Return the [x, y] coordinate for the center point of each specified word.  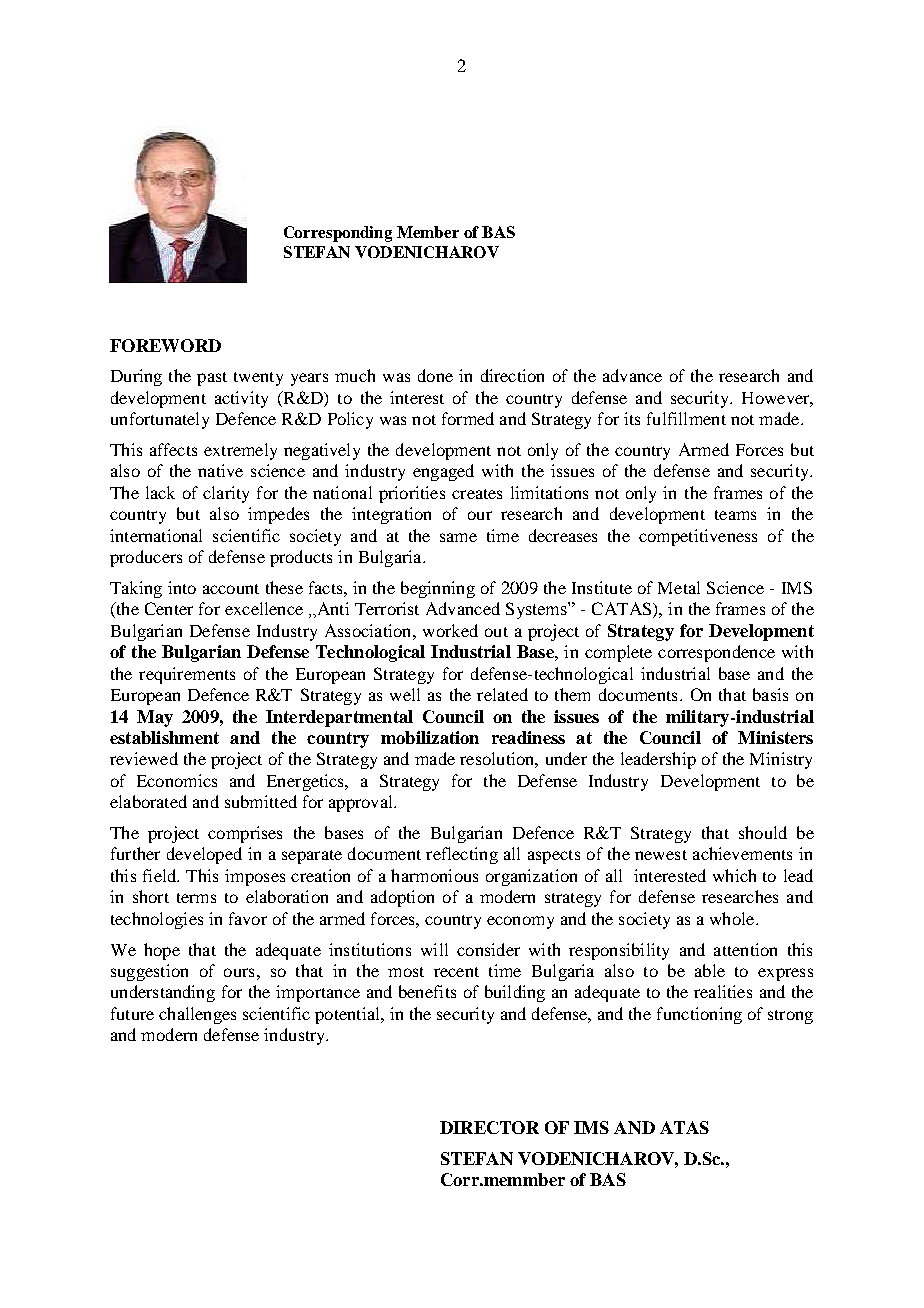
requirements [187, 675]
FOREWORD [165, 345]
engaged [443, 472]
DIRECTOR [489, 1127]
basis [770, 694]
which [734, 875]
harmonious [434, 875]
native [220, 470]
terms [196, 898]
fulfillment [686, 418]
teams [735, 515]
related [502, 694]
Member [428, 232]
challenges [197, 1015]
